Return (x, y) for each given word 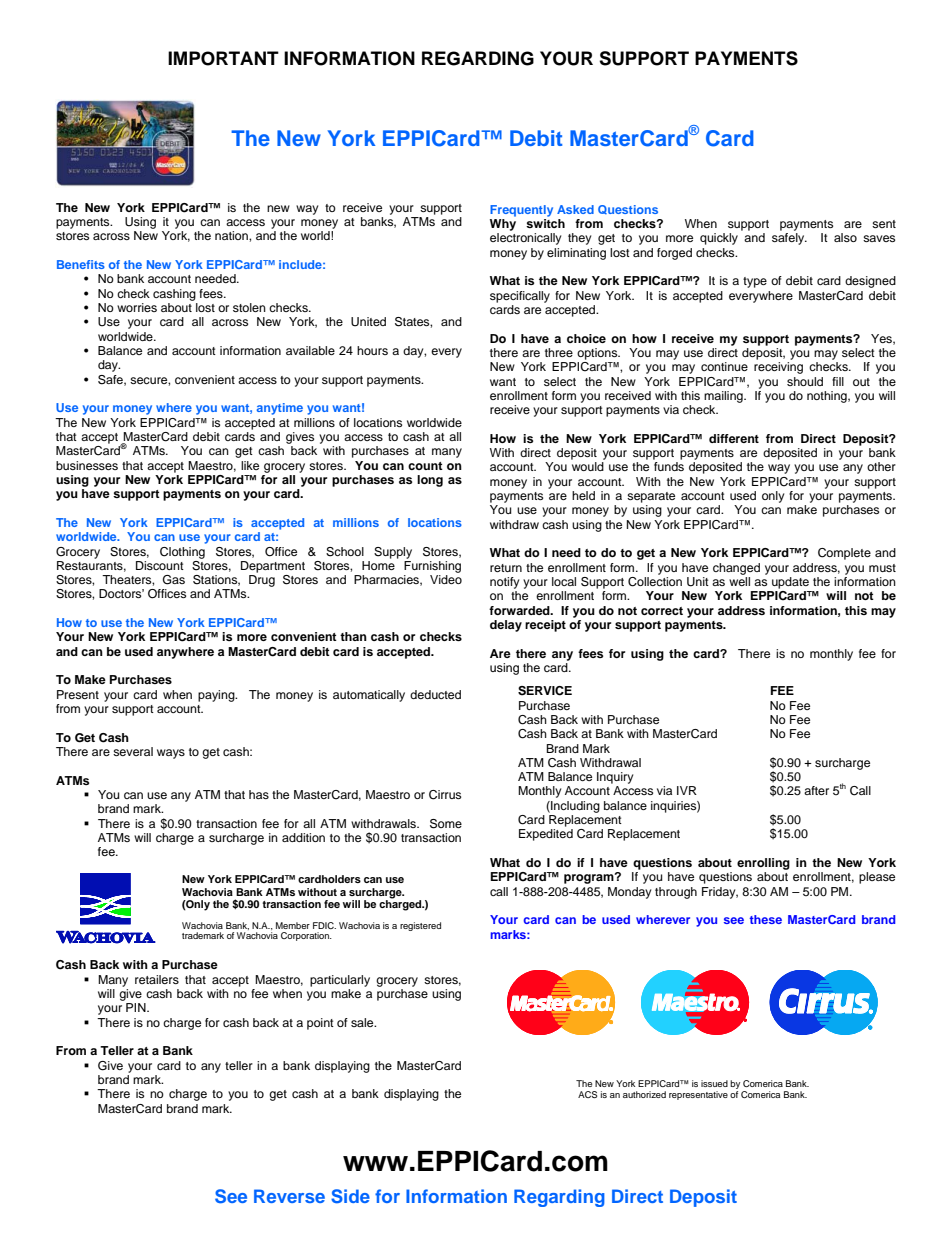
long (430, 481)
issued (714, 1083)
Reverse (289, 1196)
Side (350, 1196)
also (845, 237)
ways (171, 754)
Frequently (521, 211)
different (734, 438)
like (250, 465)
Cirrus (445, 795)
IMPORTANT (223, 58)
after (816, 790)
